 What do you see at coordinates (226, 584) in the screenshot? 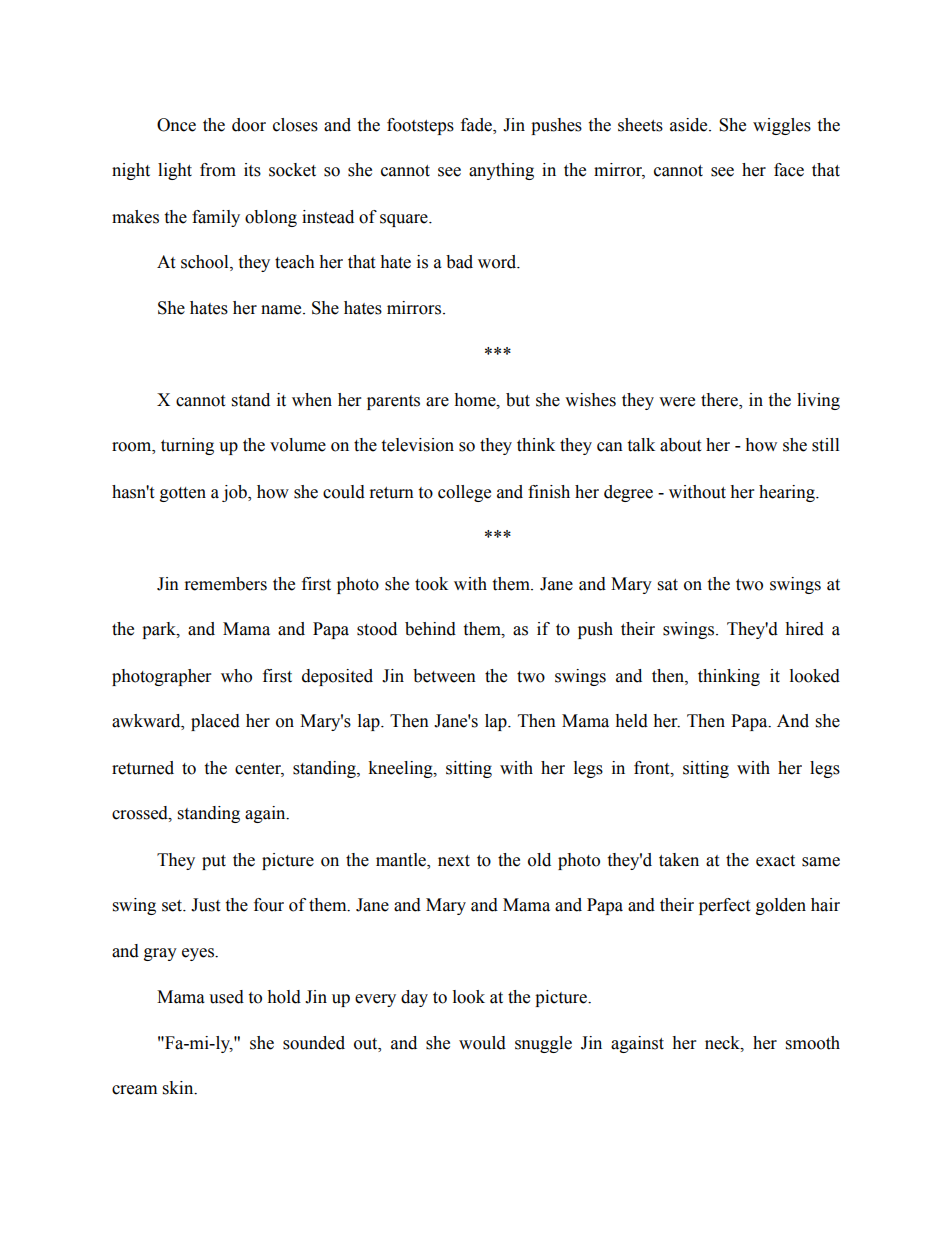
I see `remembers` at bounding box center [226, 584].
